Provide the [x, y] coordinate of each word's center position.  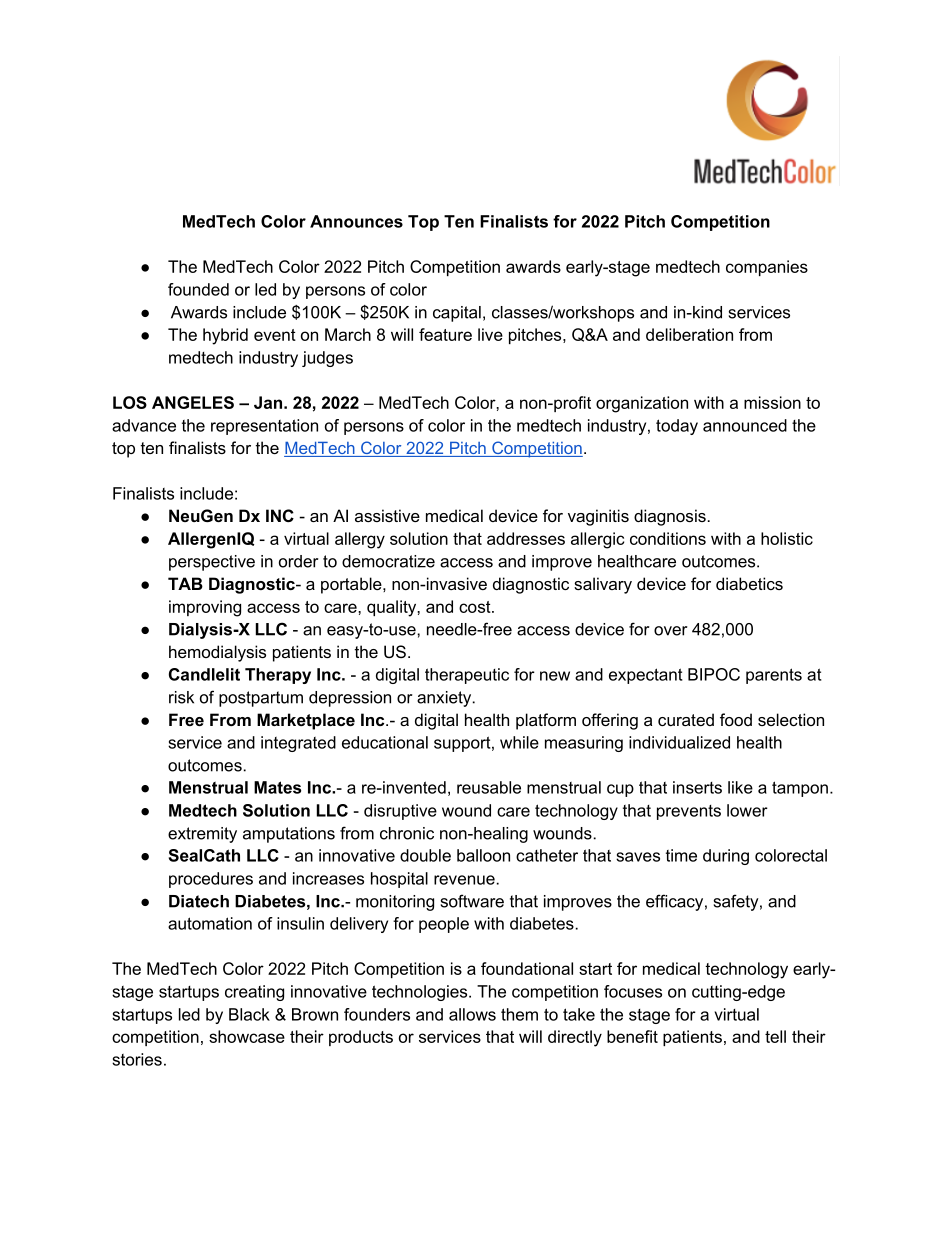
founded [198, 289]
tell [775, 1036]
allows [472, 1014]
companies [767, 268]
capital [457, 314]
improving [205, 608]
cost [476, 607]
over [670, 631]
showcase [247, 1036]
